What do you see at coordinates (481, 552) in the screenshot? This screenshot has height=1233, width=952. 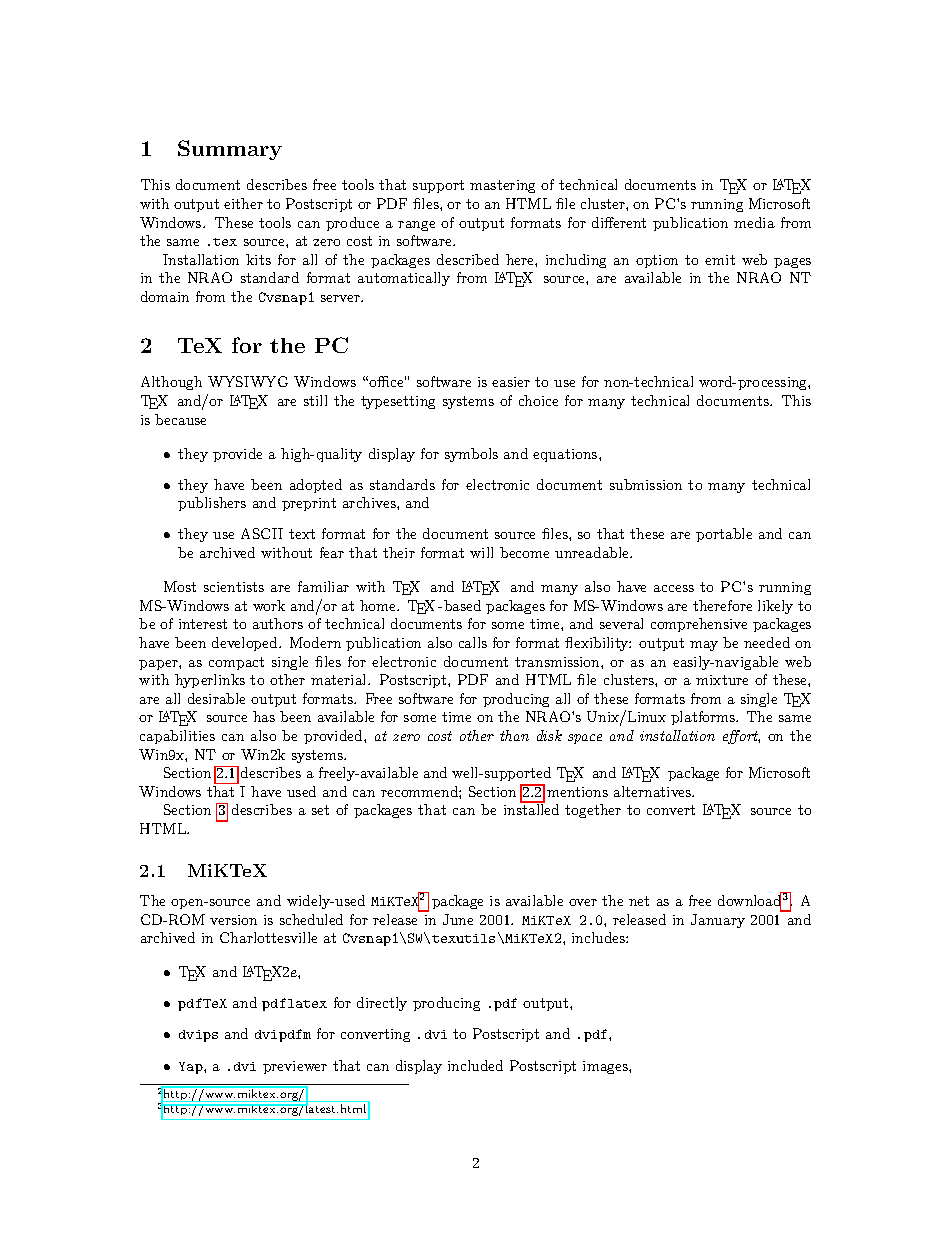 I see `will` at bounding box center [481, 552].
